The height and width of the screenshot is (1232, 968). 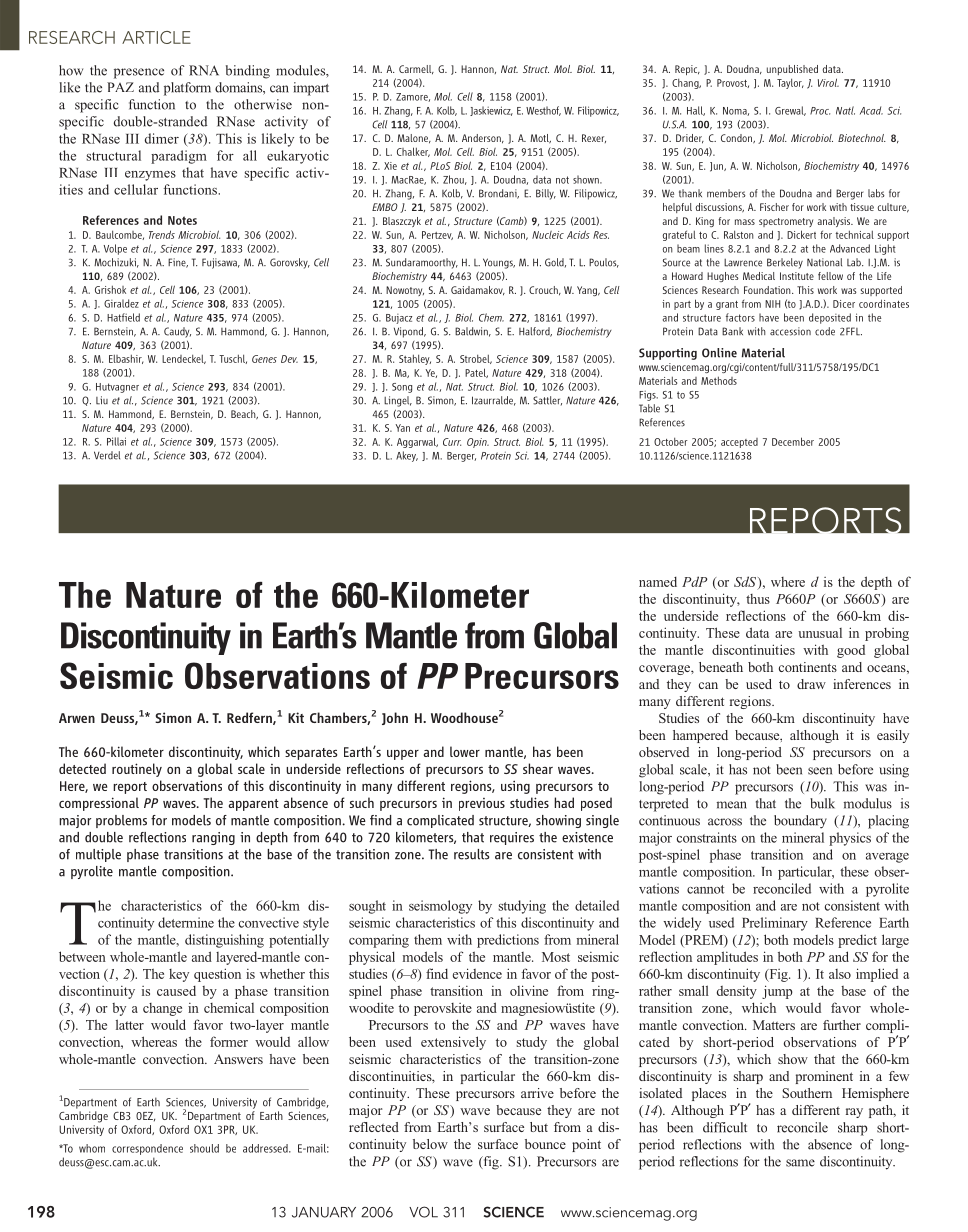 What do you see at coordinates (792, 70) in the screenshot?
I see `unpublished` at bounding box center [792, 70].
